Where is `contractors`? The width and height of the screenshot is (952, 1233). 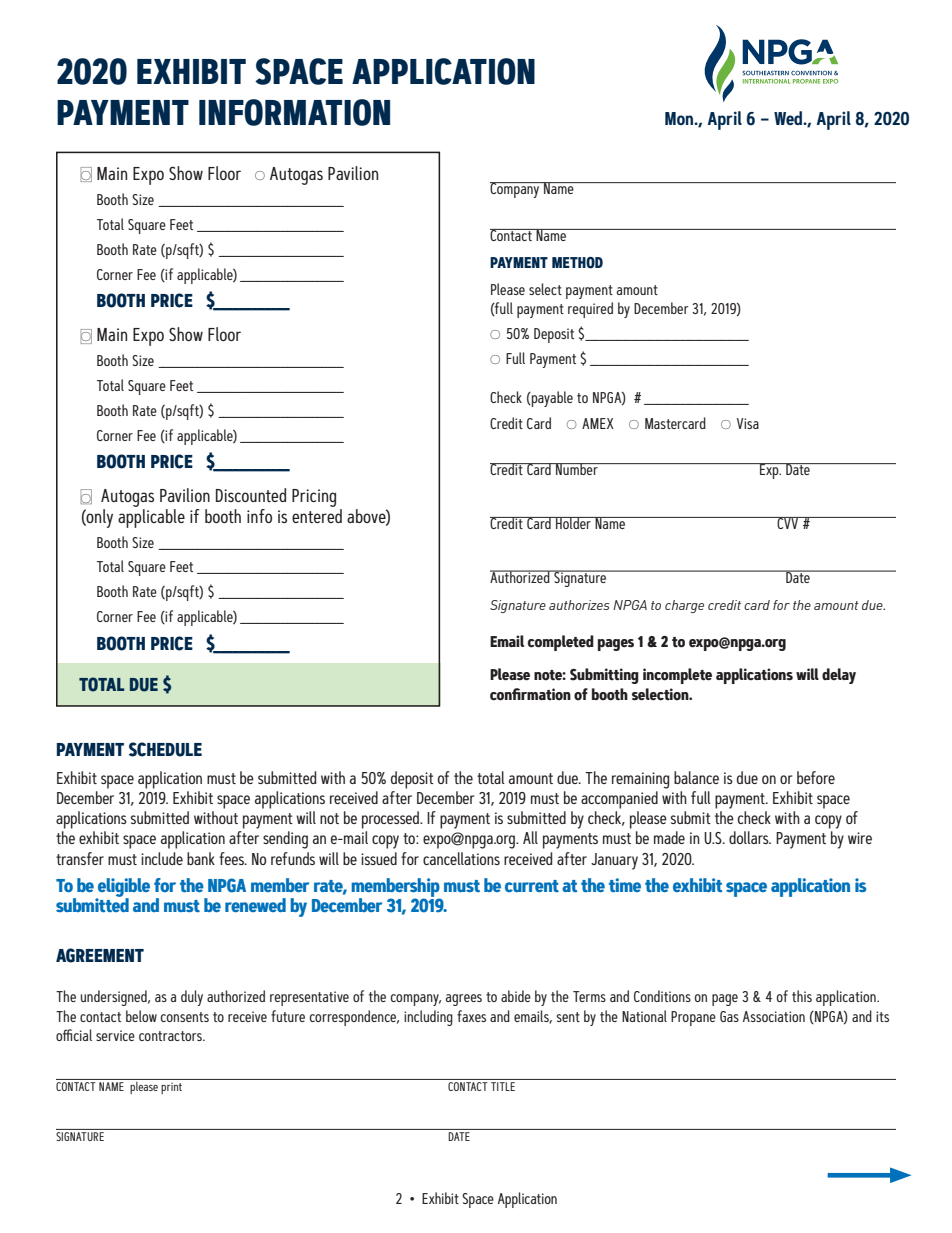
contractors is located at coordinates (171, 1036).
